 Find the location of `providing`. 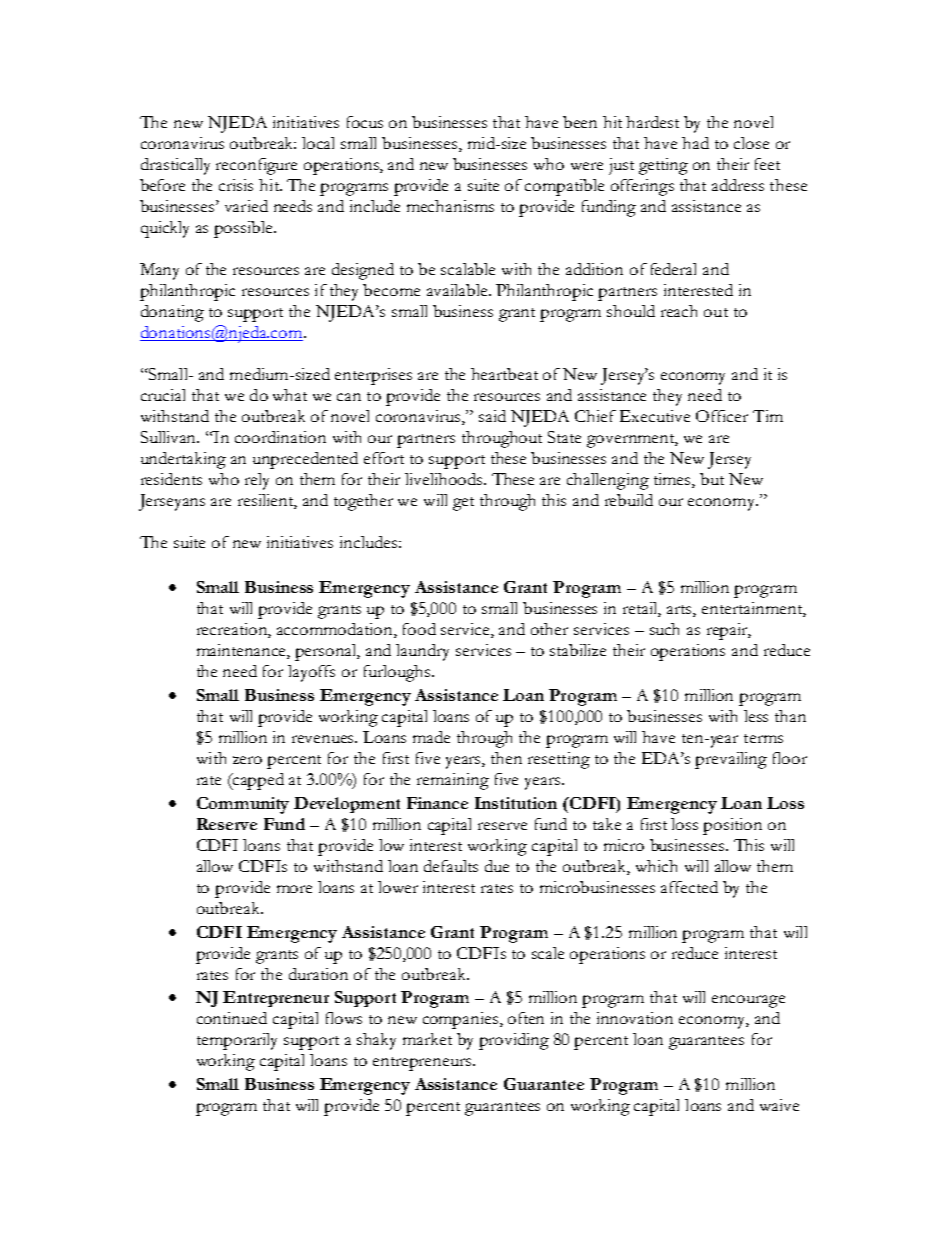

providing is located at coordinates (514, 1041).
